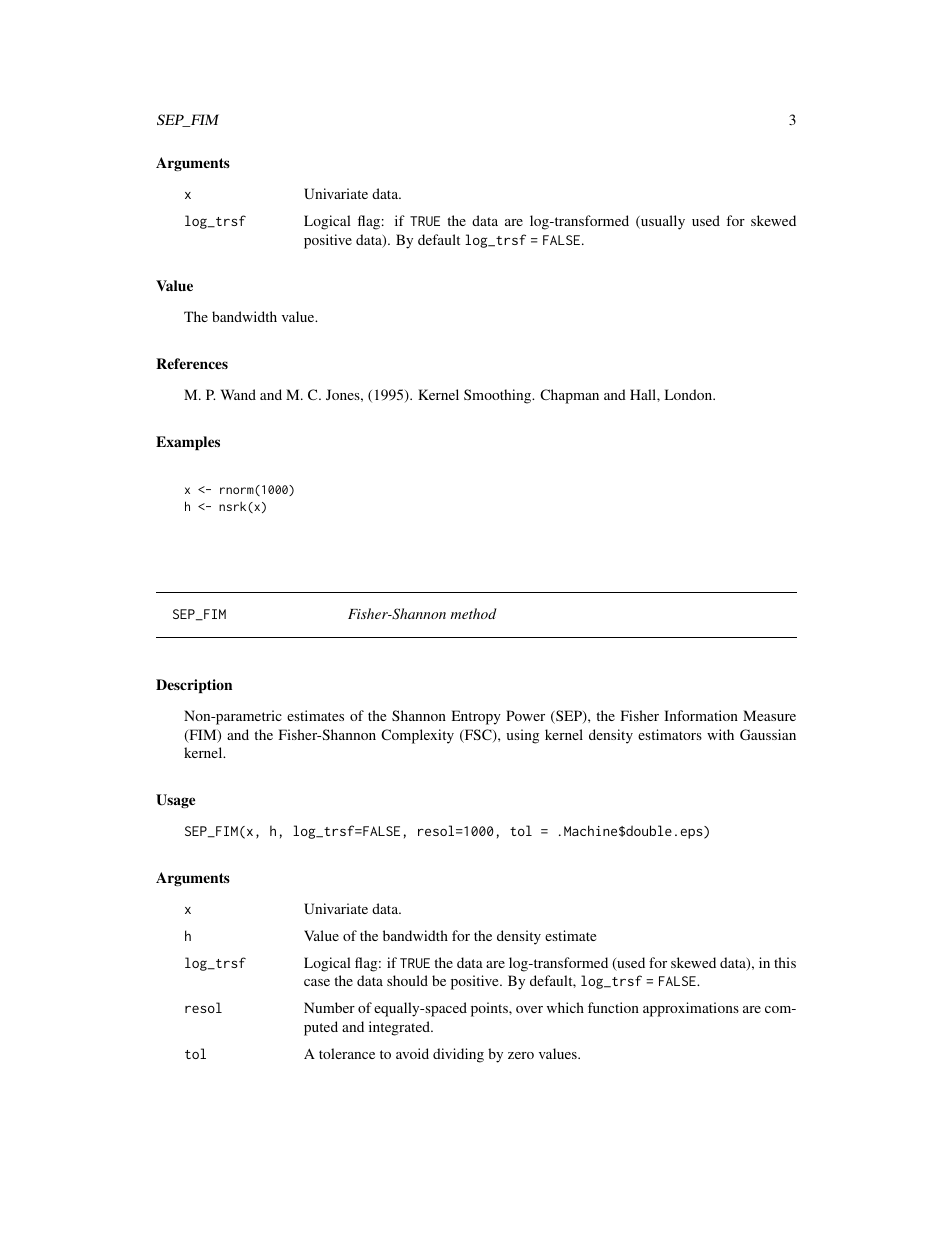 The image size is (952, 1233). I want to click on this, so click(785, 962).
